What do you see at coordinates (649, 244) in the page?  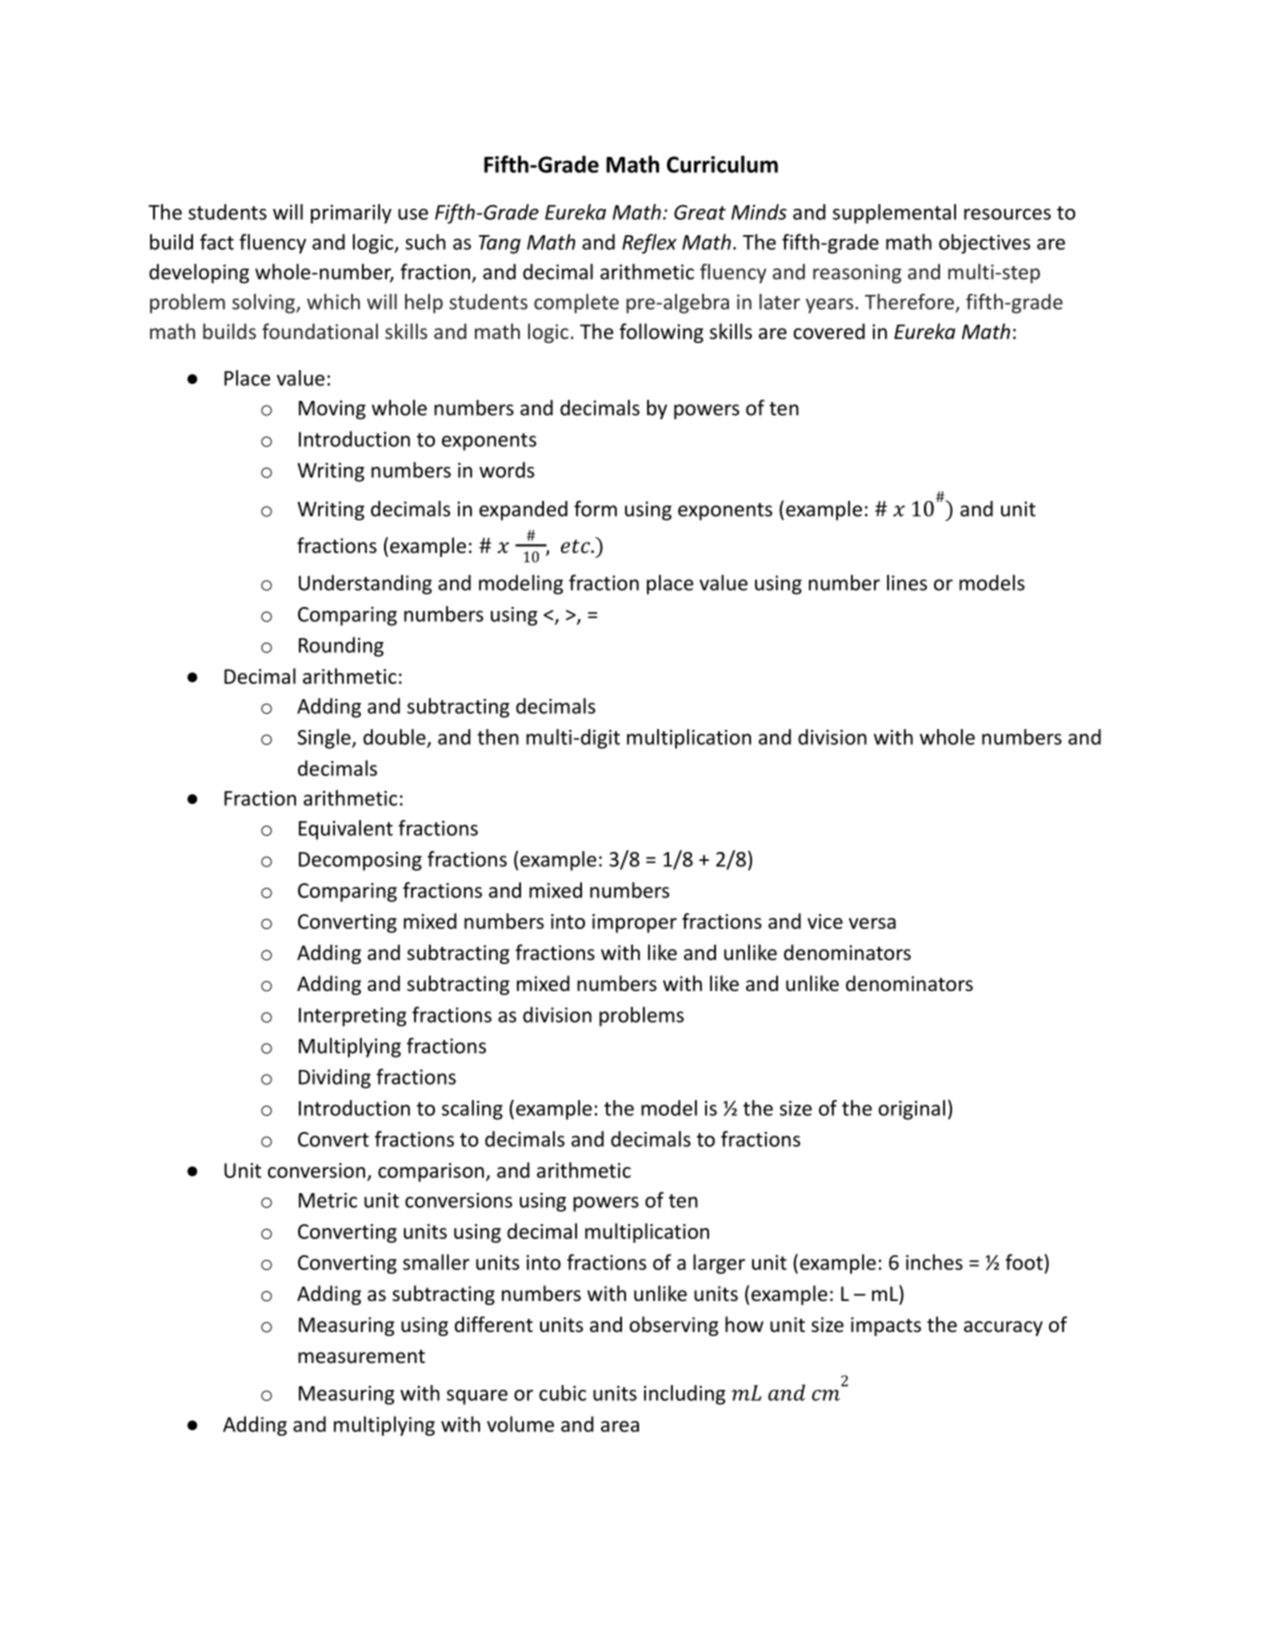 I see `Reflex` at bounding box center [649, 244].
